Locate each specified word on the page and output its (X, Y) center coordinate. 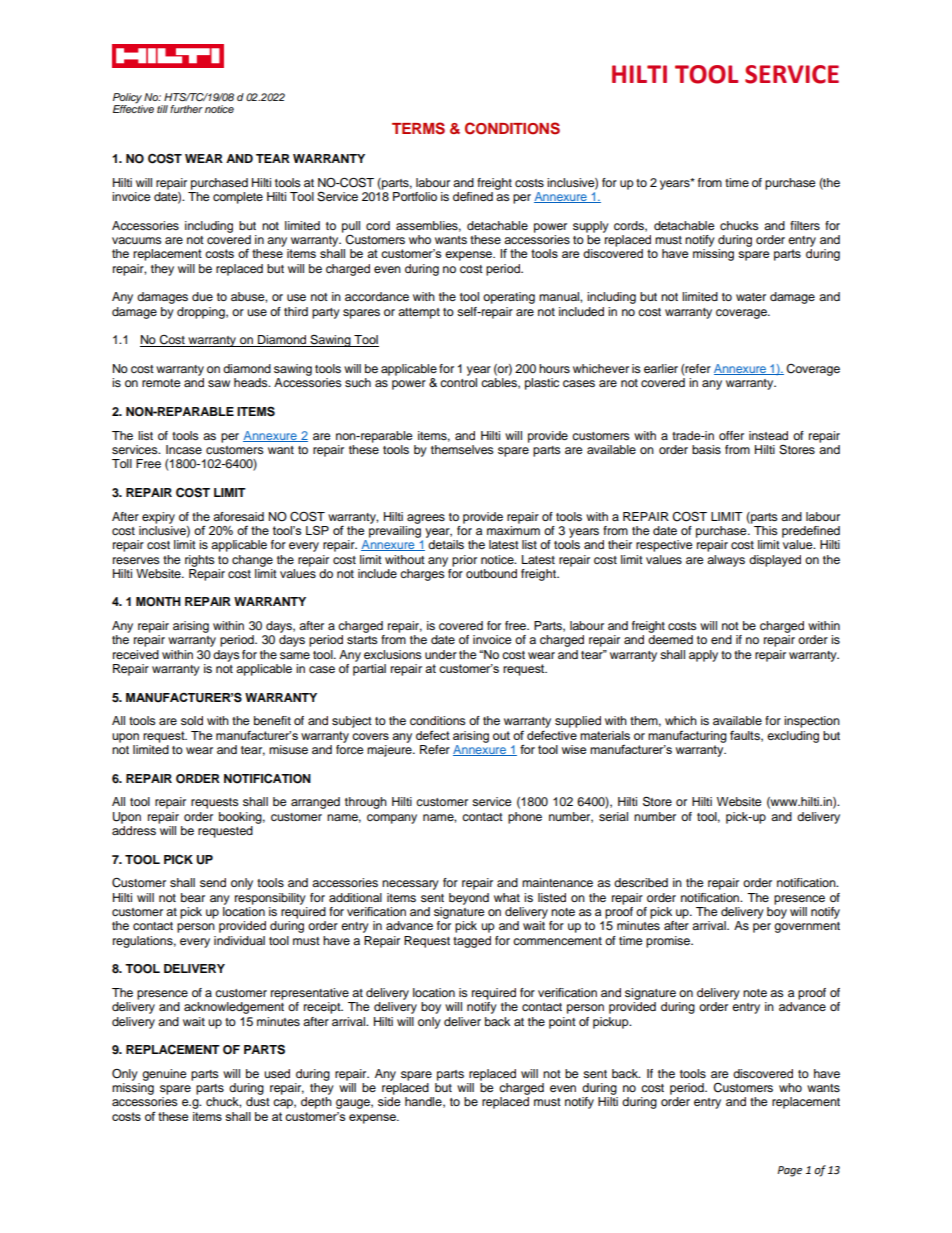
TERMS (418, 128)
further (186, 109)
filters (805, 225)
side (389, 1101)
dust (258, 1101)
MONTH (158, 602)
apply (703, 656)
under (441, 654)
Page (789, 1171)
